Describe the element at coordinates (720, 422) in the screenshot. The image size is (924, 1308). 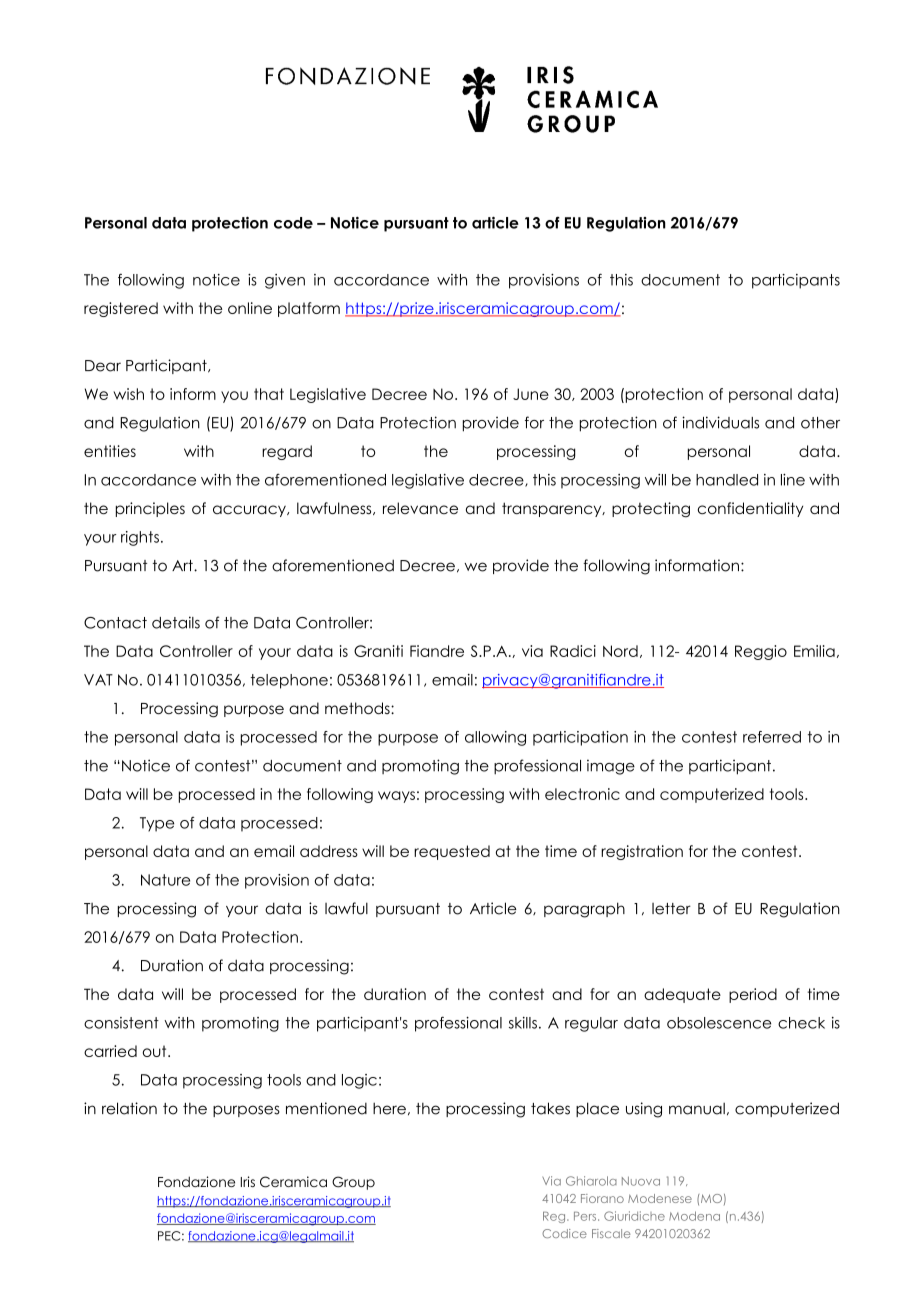
I see `individuals` at that location.
